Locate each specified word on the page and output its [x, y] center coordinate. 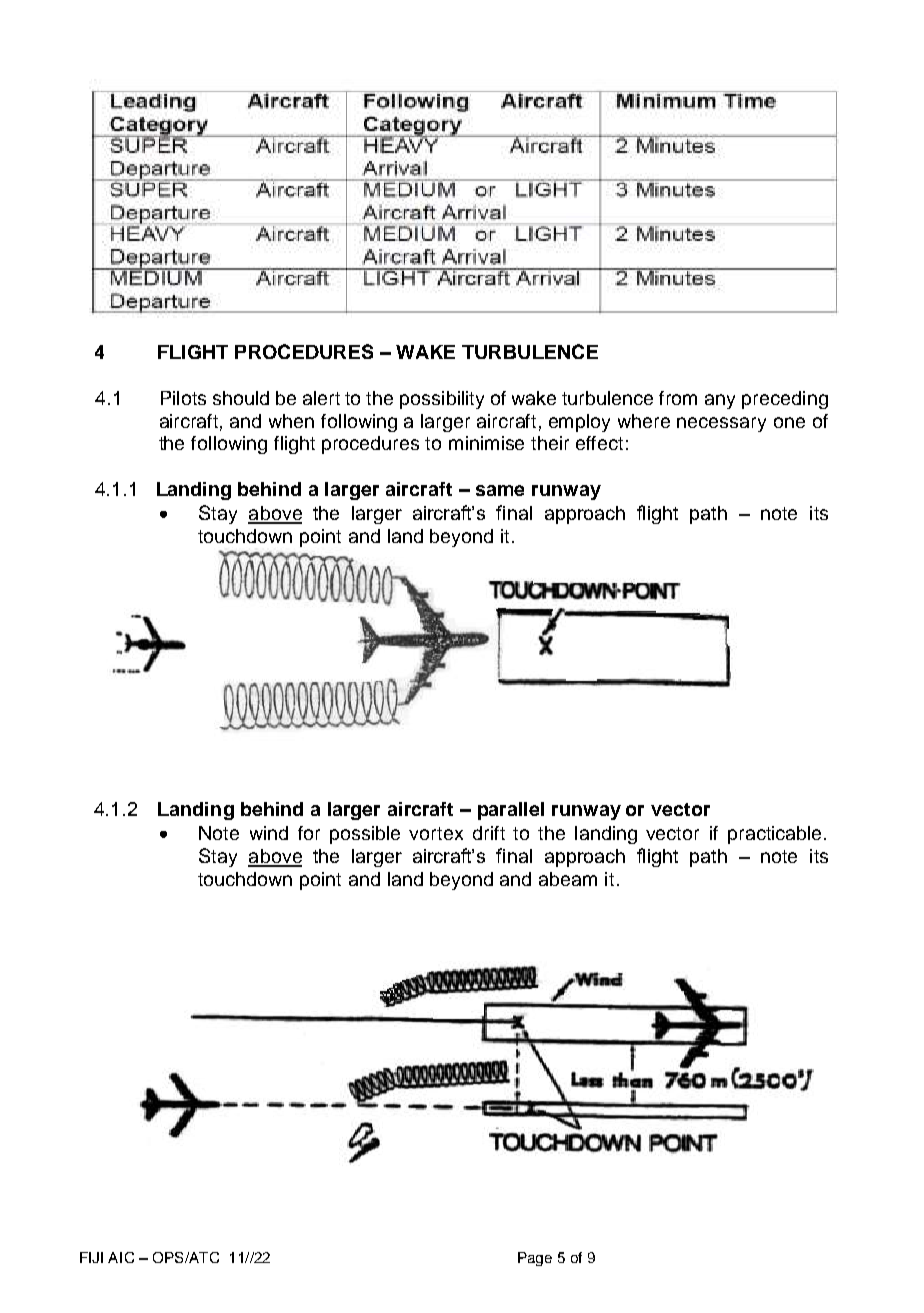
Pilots [183, 398]
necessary [721, 424]
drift [489, 833]
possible [365, 835]
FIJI [91, 1257]
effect [599, 443]
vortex [436, 833]
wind [269, 833]
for [309, 833]
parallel [511, 811]
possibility [442, 400]
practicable [776, 835]
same [500, 490]
